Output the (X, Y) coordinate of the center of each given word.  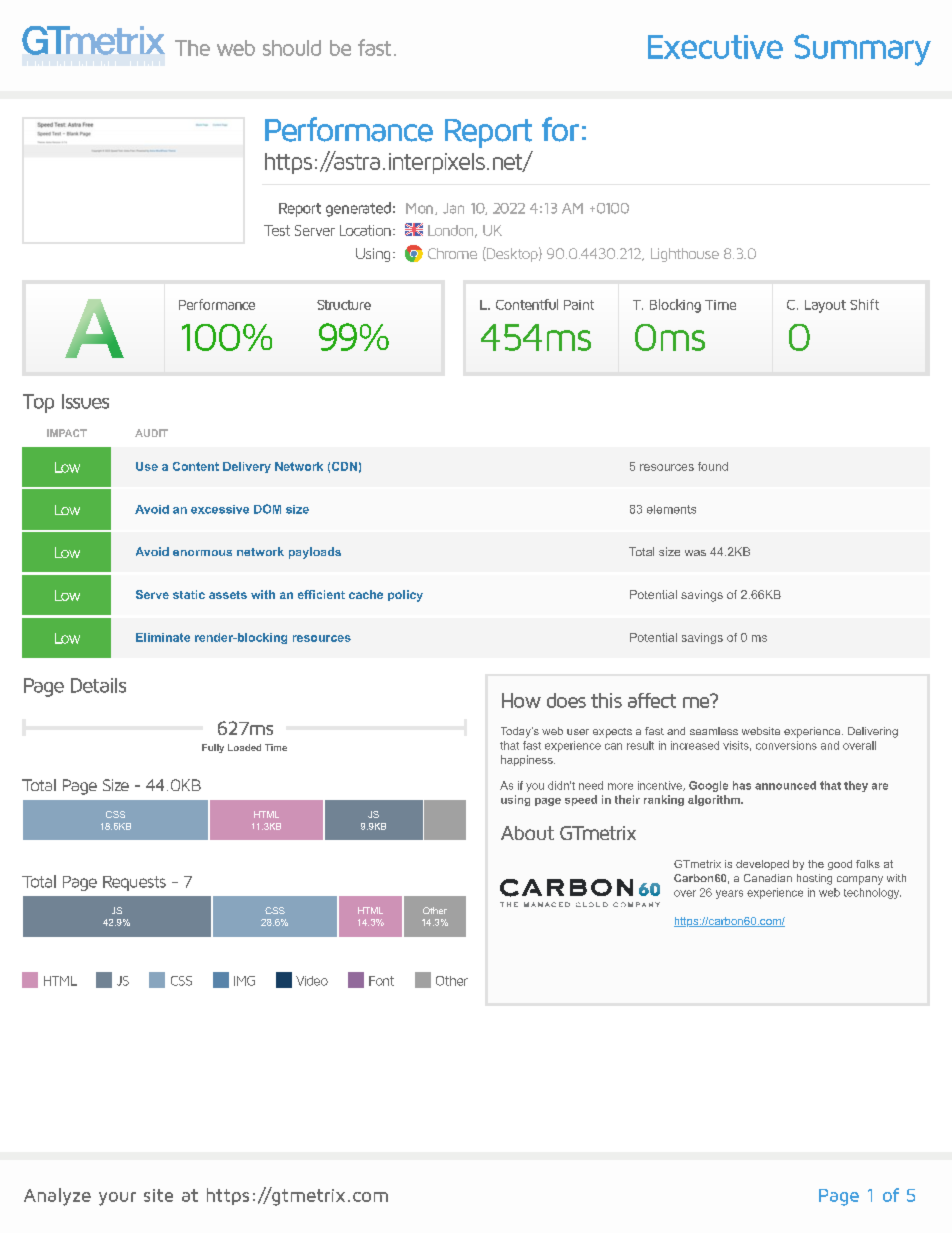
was (695, 553)
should (292, 48)
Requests (134, 883)
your (117, 1199)
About (527, 833)
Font (381, 981)
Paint (579, 305)
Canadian (768, 878)
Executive (715, 47)
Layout (825, 306)
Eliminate (163, 637)
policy (405, 596)
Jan (453, 208)
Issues (85, 401)
